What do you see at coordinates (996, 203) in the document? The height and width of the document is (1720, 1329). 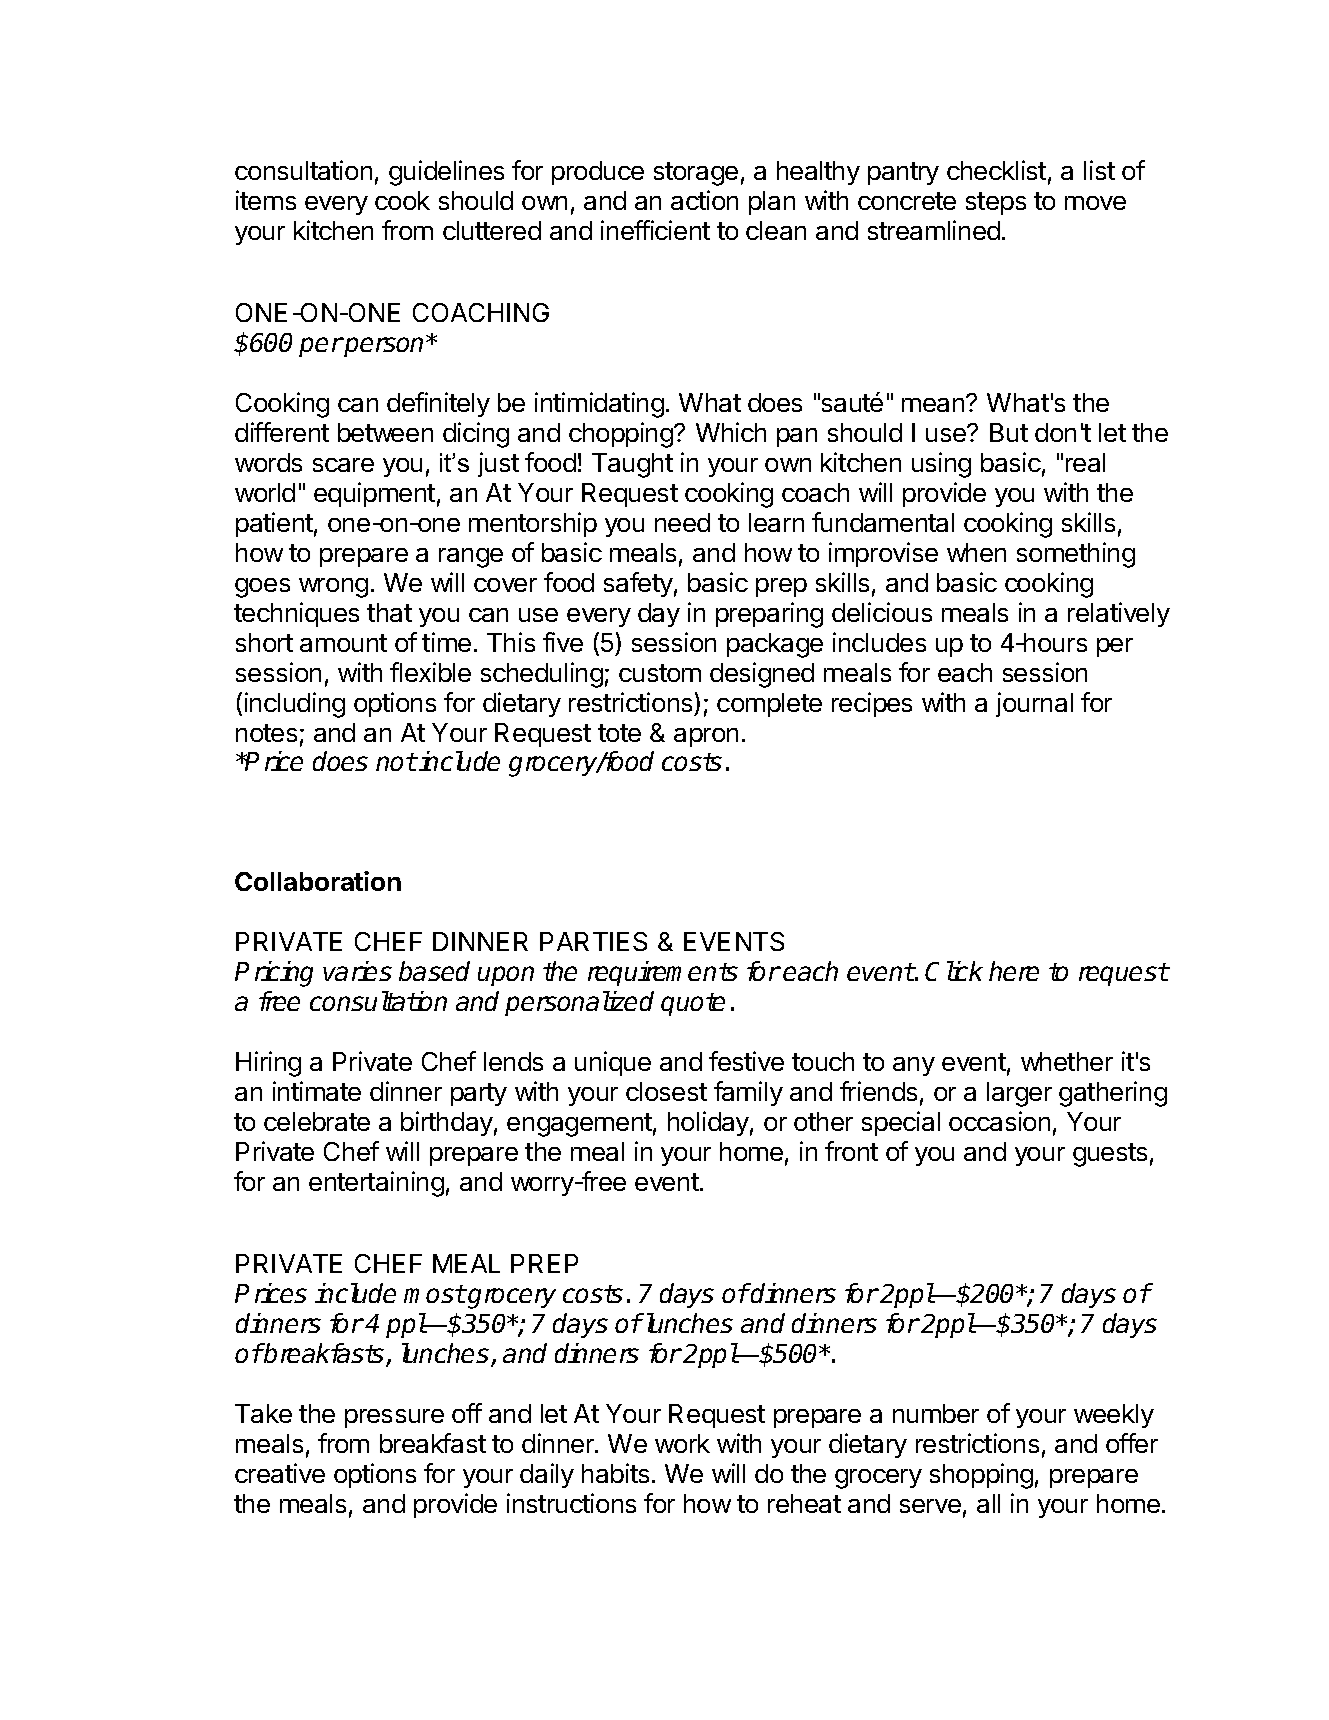 I see `steps` at bounding box center [996, 203].
